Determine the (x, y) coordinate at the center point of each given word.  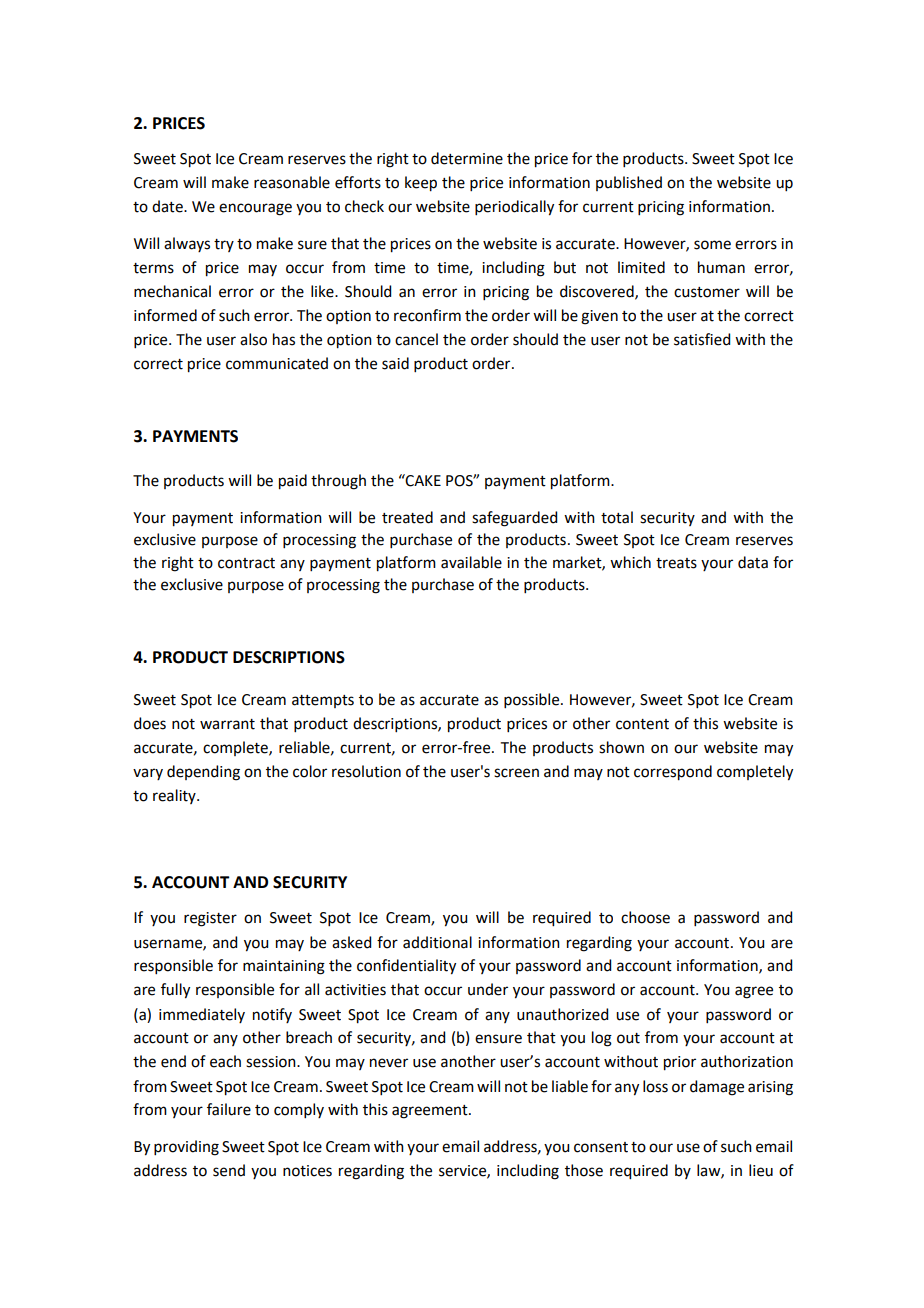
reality (175, 796)
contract (246, 563)
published (629, 183)
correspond (673, 773)
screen (516, 773)
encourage (255, 209)
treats (676, 563)
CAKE (422, 480)
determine (467, 158)
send (229, 1170)
